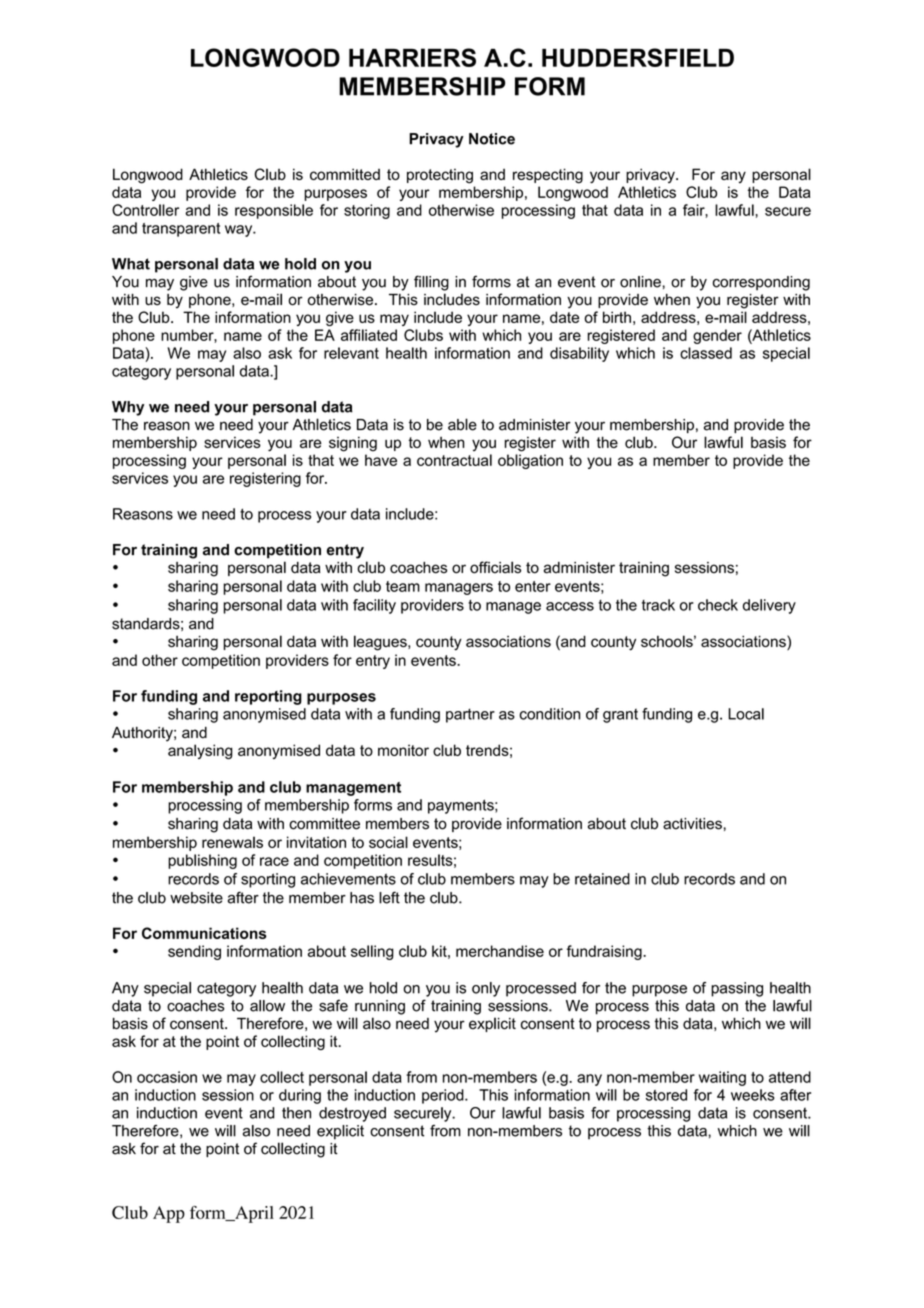  What do you see at coordinates (638, 57) in the page?
I see `HUDDERSFIELD` at bounding box center [638, 57].
